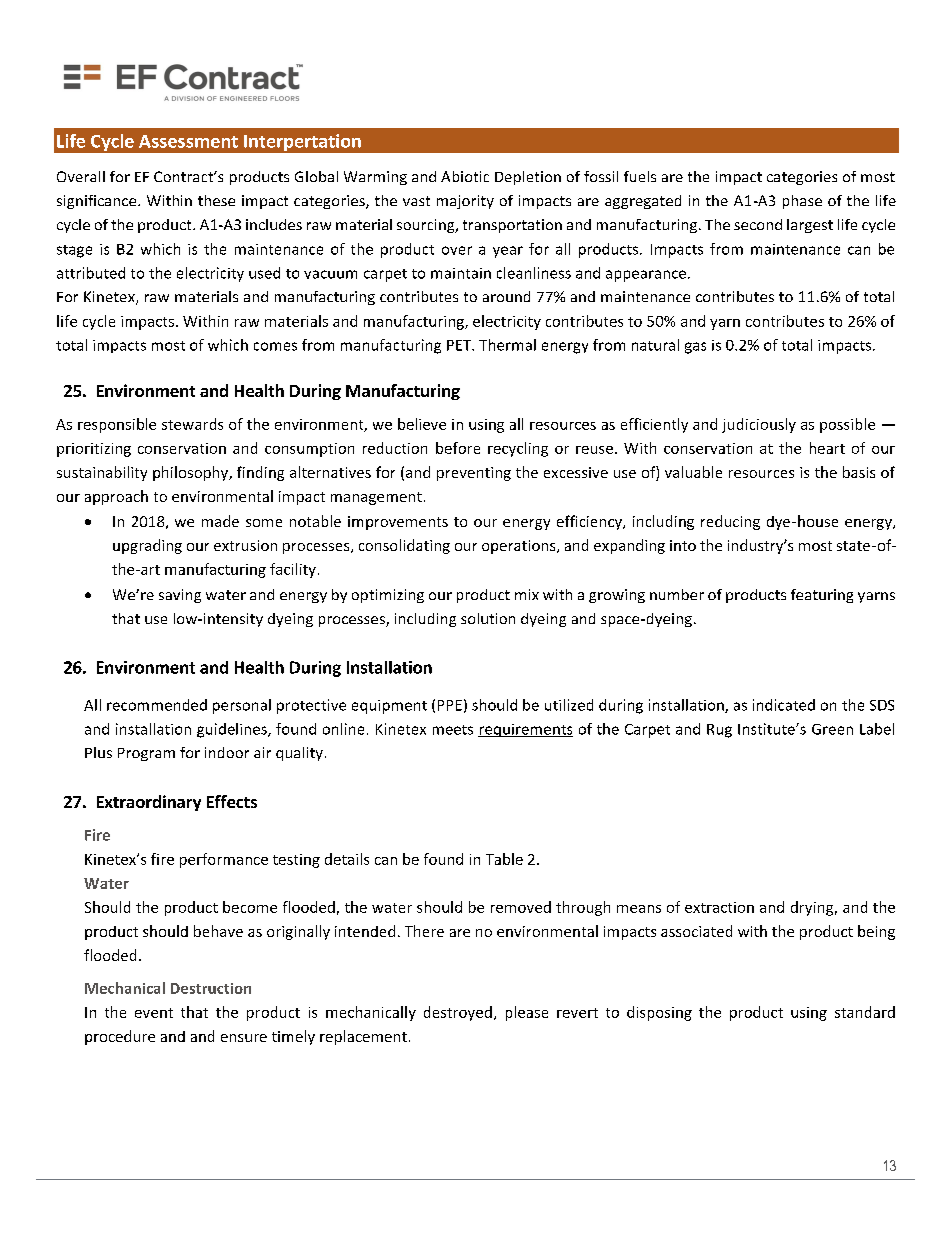 The height and width of the screenshot is (1233, 952). What do you see at coordinates (211, 988) in the screenshot?
I see `Destruction` at bounding box center [211, 988].
